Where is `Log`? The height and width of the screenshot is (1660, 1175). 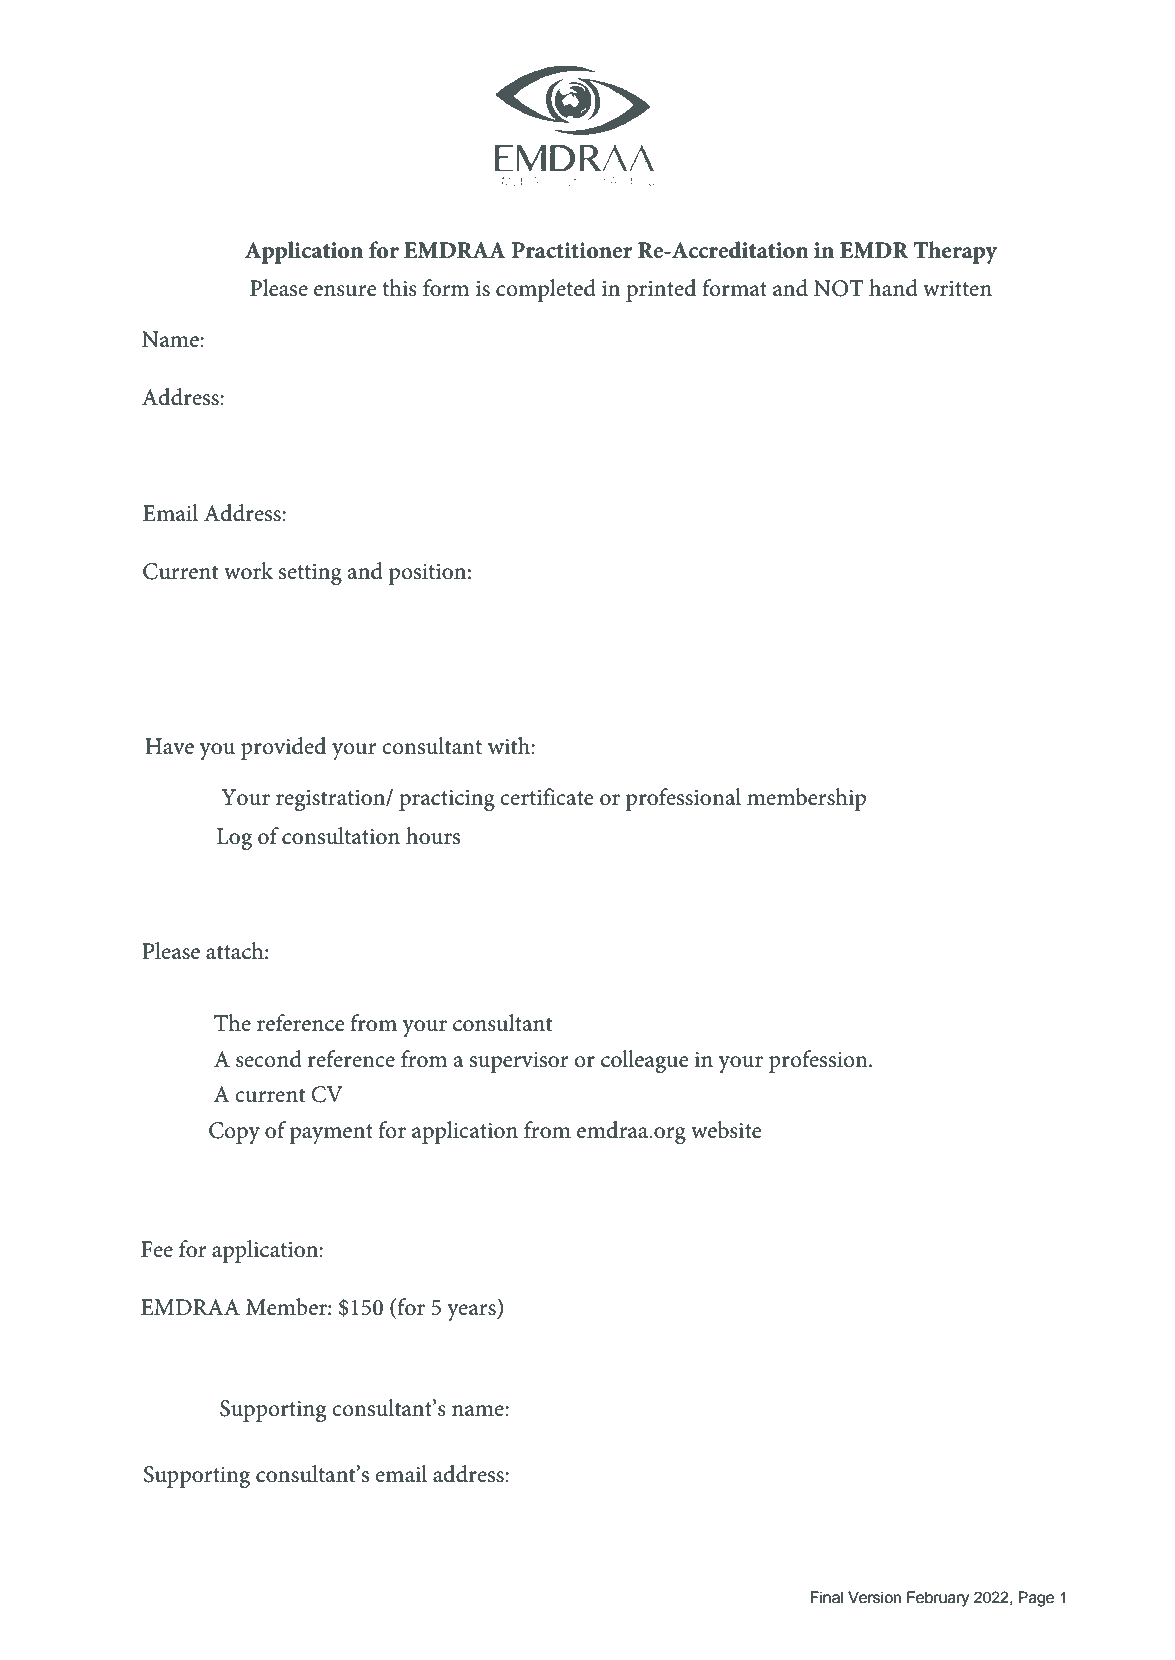 Log is located at coordinates (234, 839).
